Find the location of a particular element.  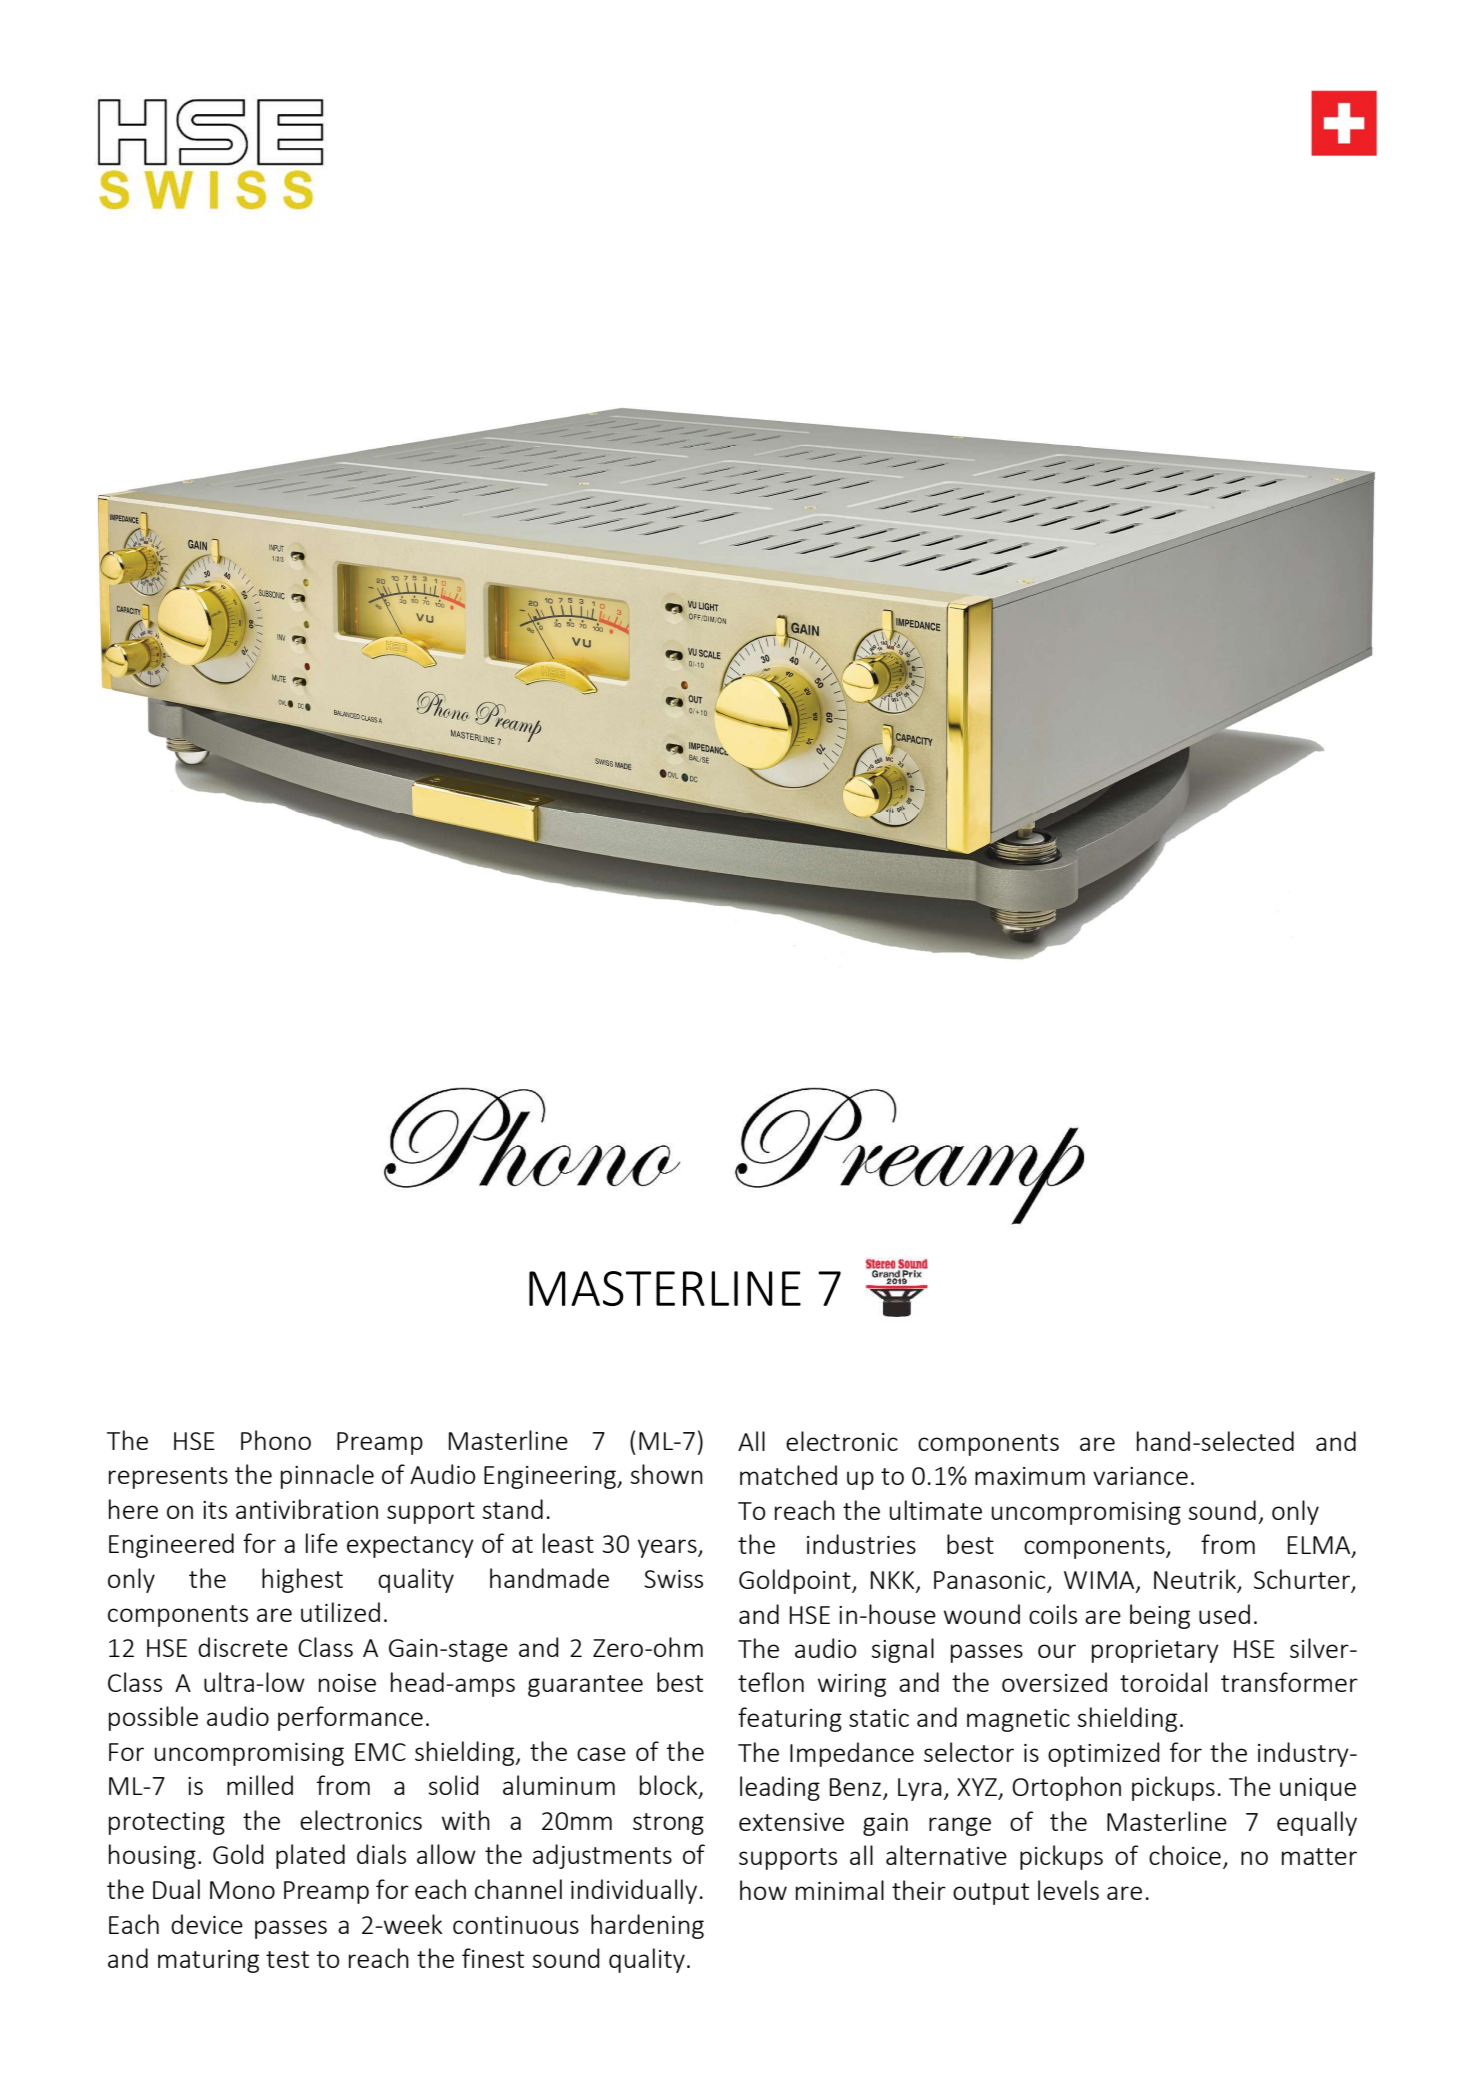

featuring is located at coordinates (790, 1719).
